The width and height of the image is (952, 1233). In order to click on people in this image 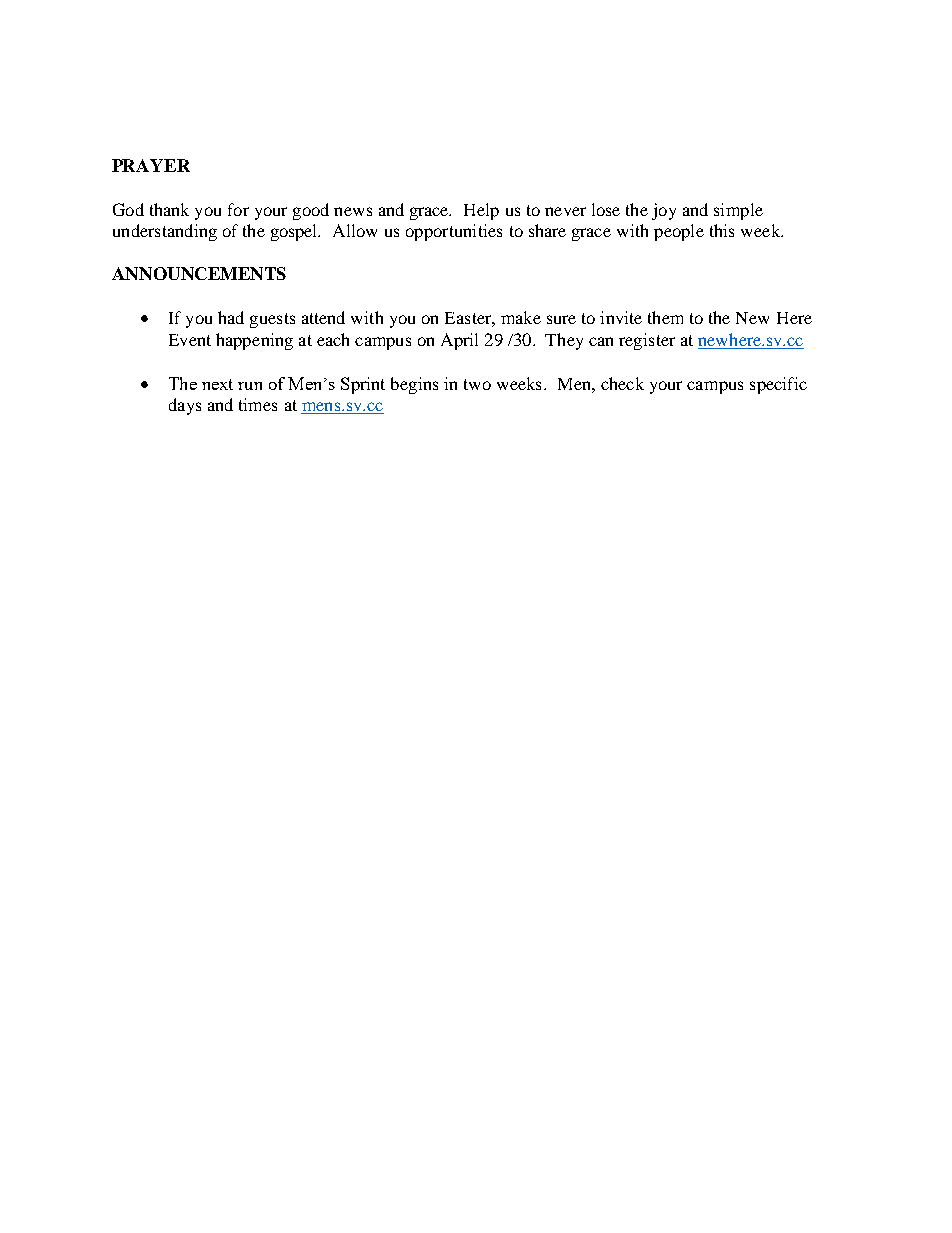, I will do `click(679, 232)`.
